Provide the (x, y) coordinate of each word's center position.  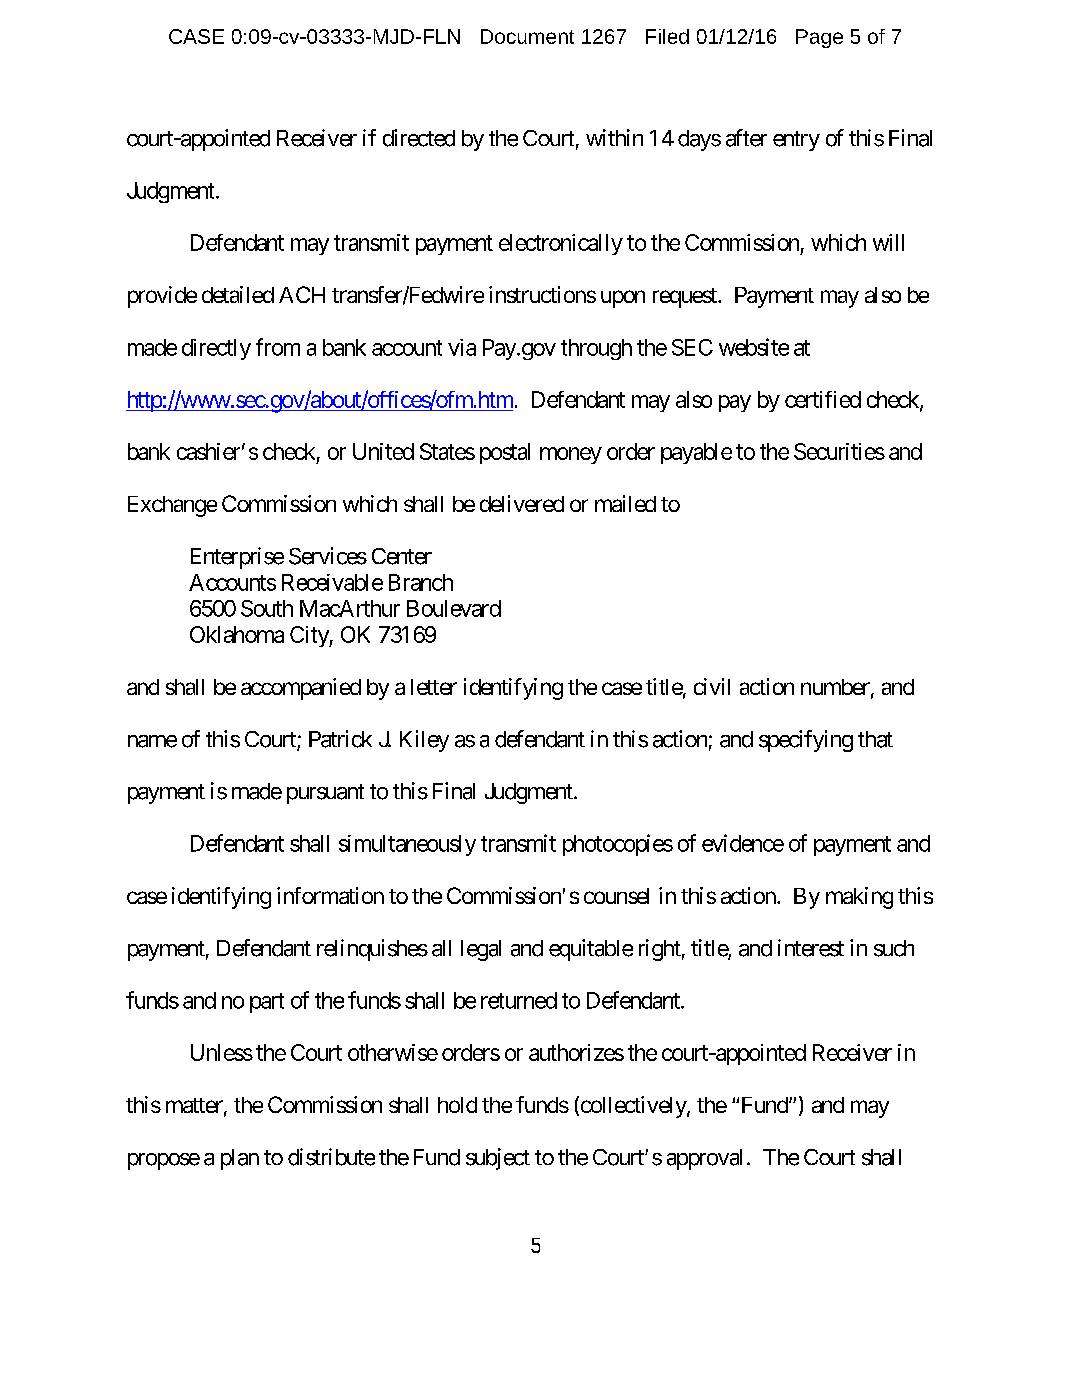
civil (712, 686)
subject (498, 1159)
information (330, 895)
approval (704, 1159)
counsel (616, 896)
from (278, 347)
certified (823, 399)
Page (819, 38)
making (859, 898)
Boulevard (454, 608)
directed (419, 138)
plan (240, 1159)
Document (527, 36)
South (267, 608)
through (596, 349)
